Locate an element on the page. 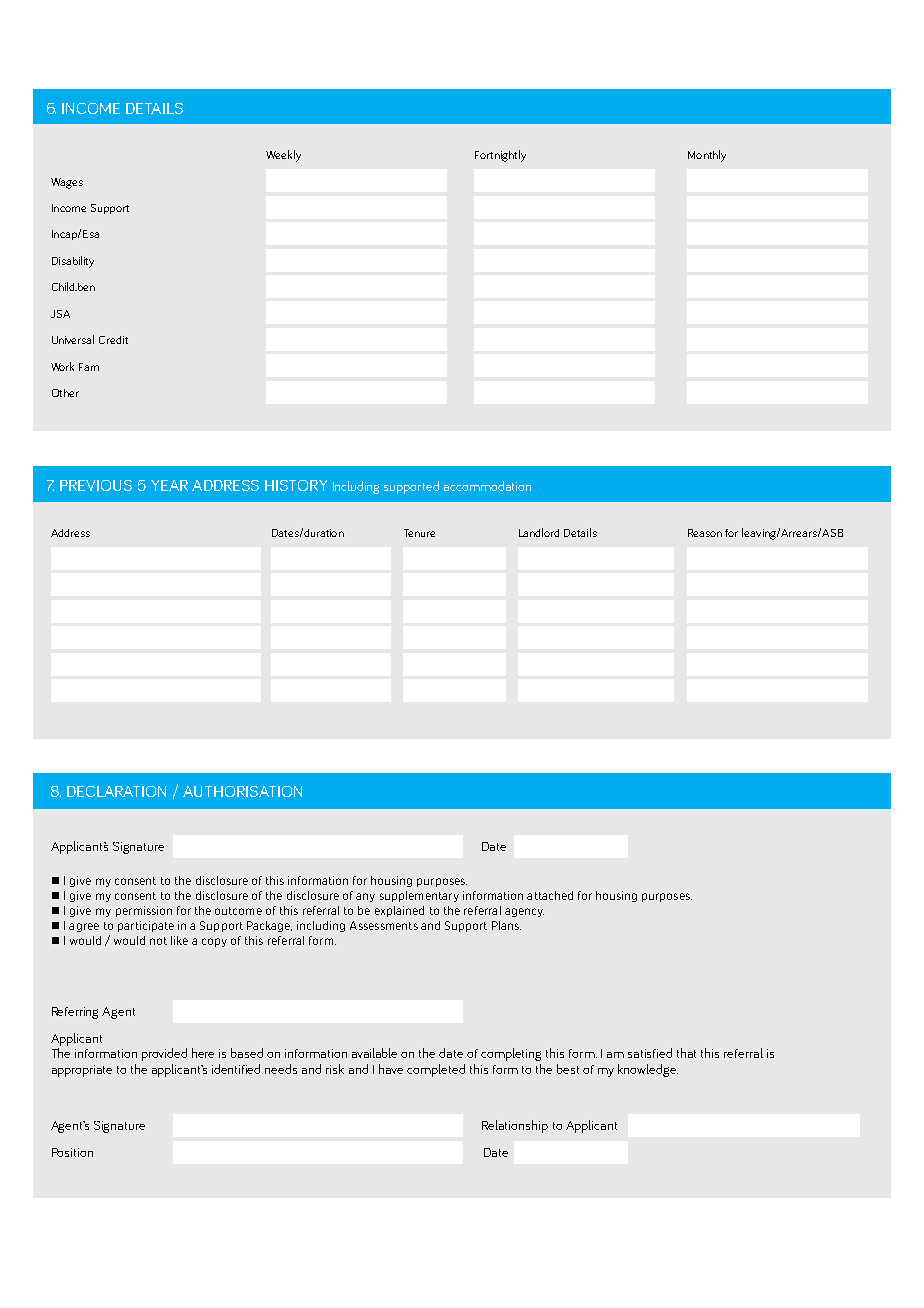 The height and width of the page is (1308, 924). Other is located at coordinates (65, 393).
